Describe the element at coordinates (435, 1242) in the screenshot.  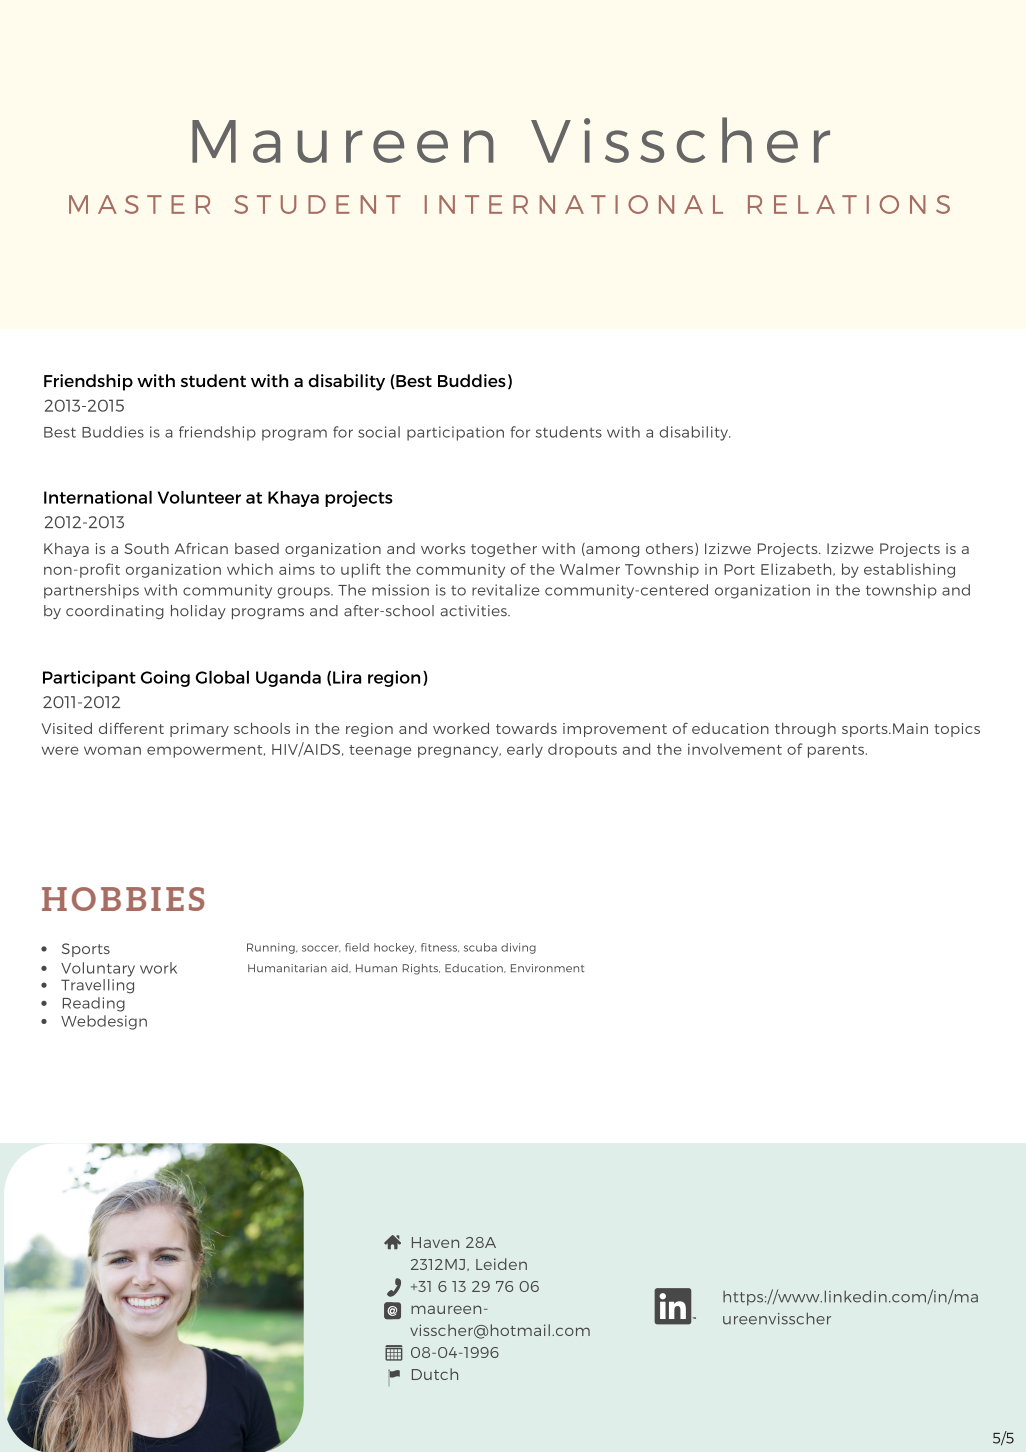
I see `Haven` at that location.
